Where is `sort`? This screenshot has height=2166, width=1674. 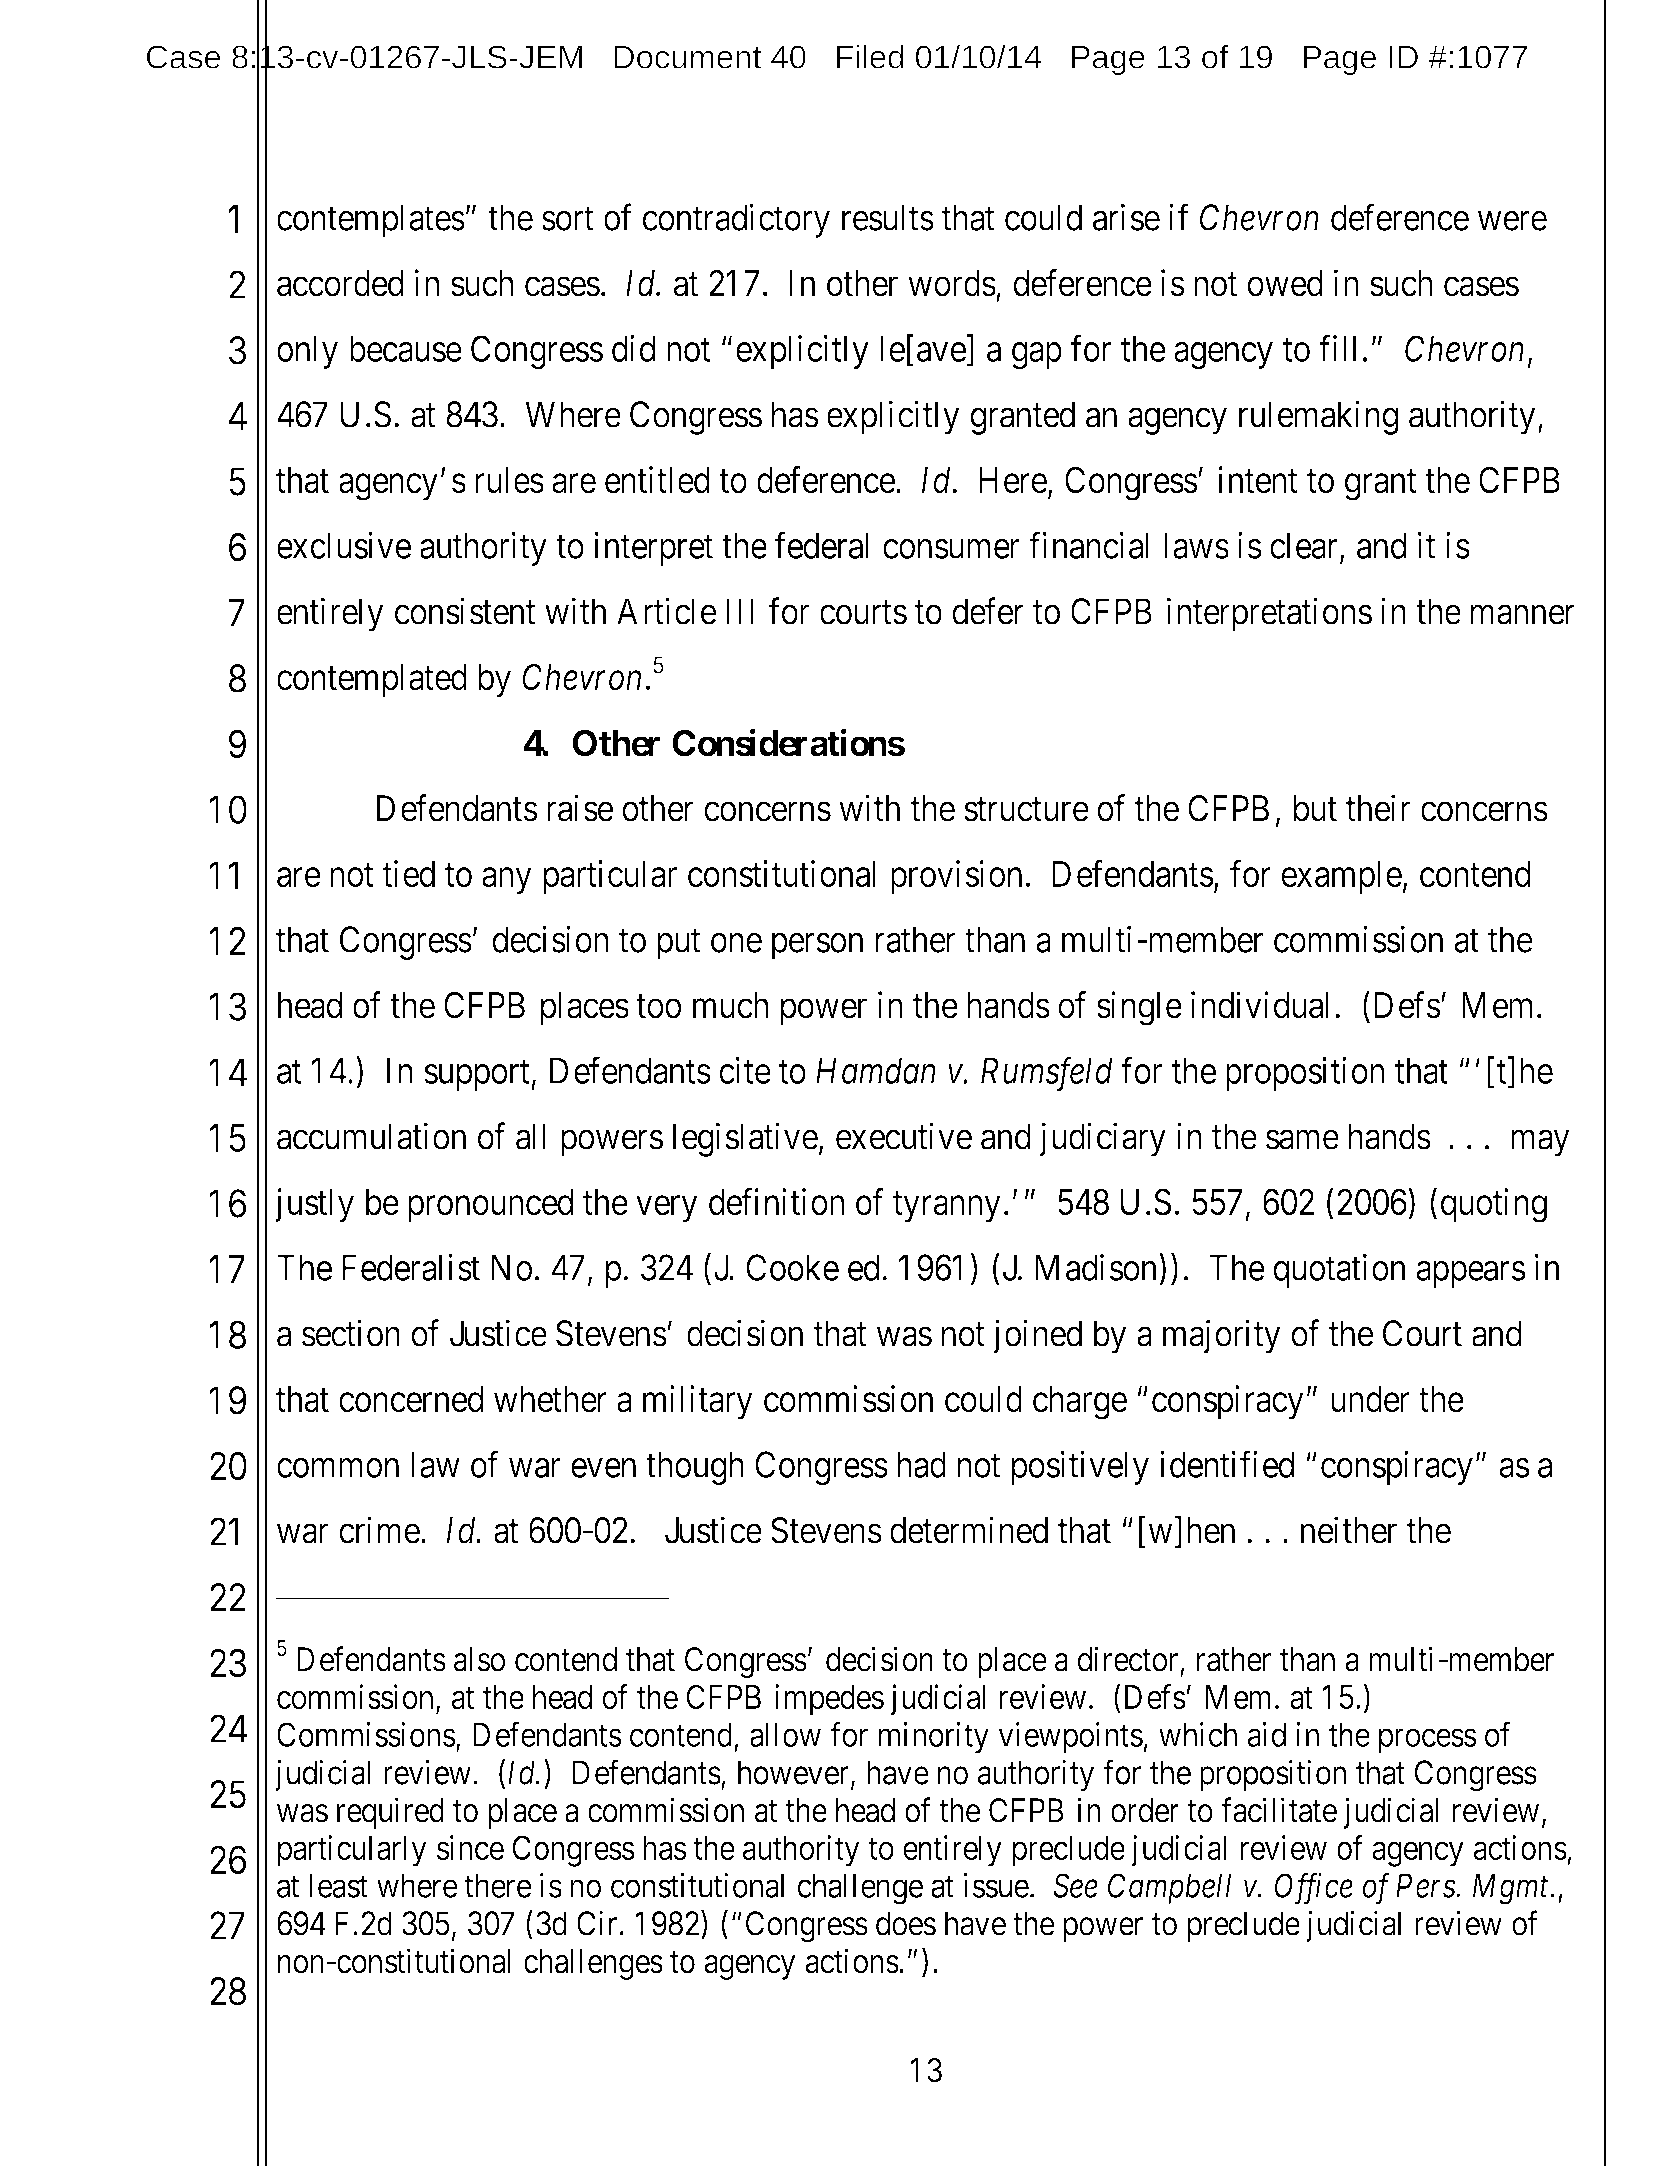 sort is located at coordinates (568, 219).
